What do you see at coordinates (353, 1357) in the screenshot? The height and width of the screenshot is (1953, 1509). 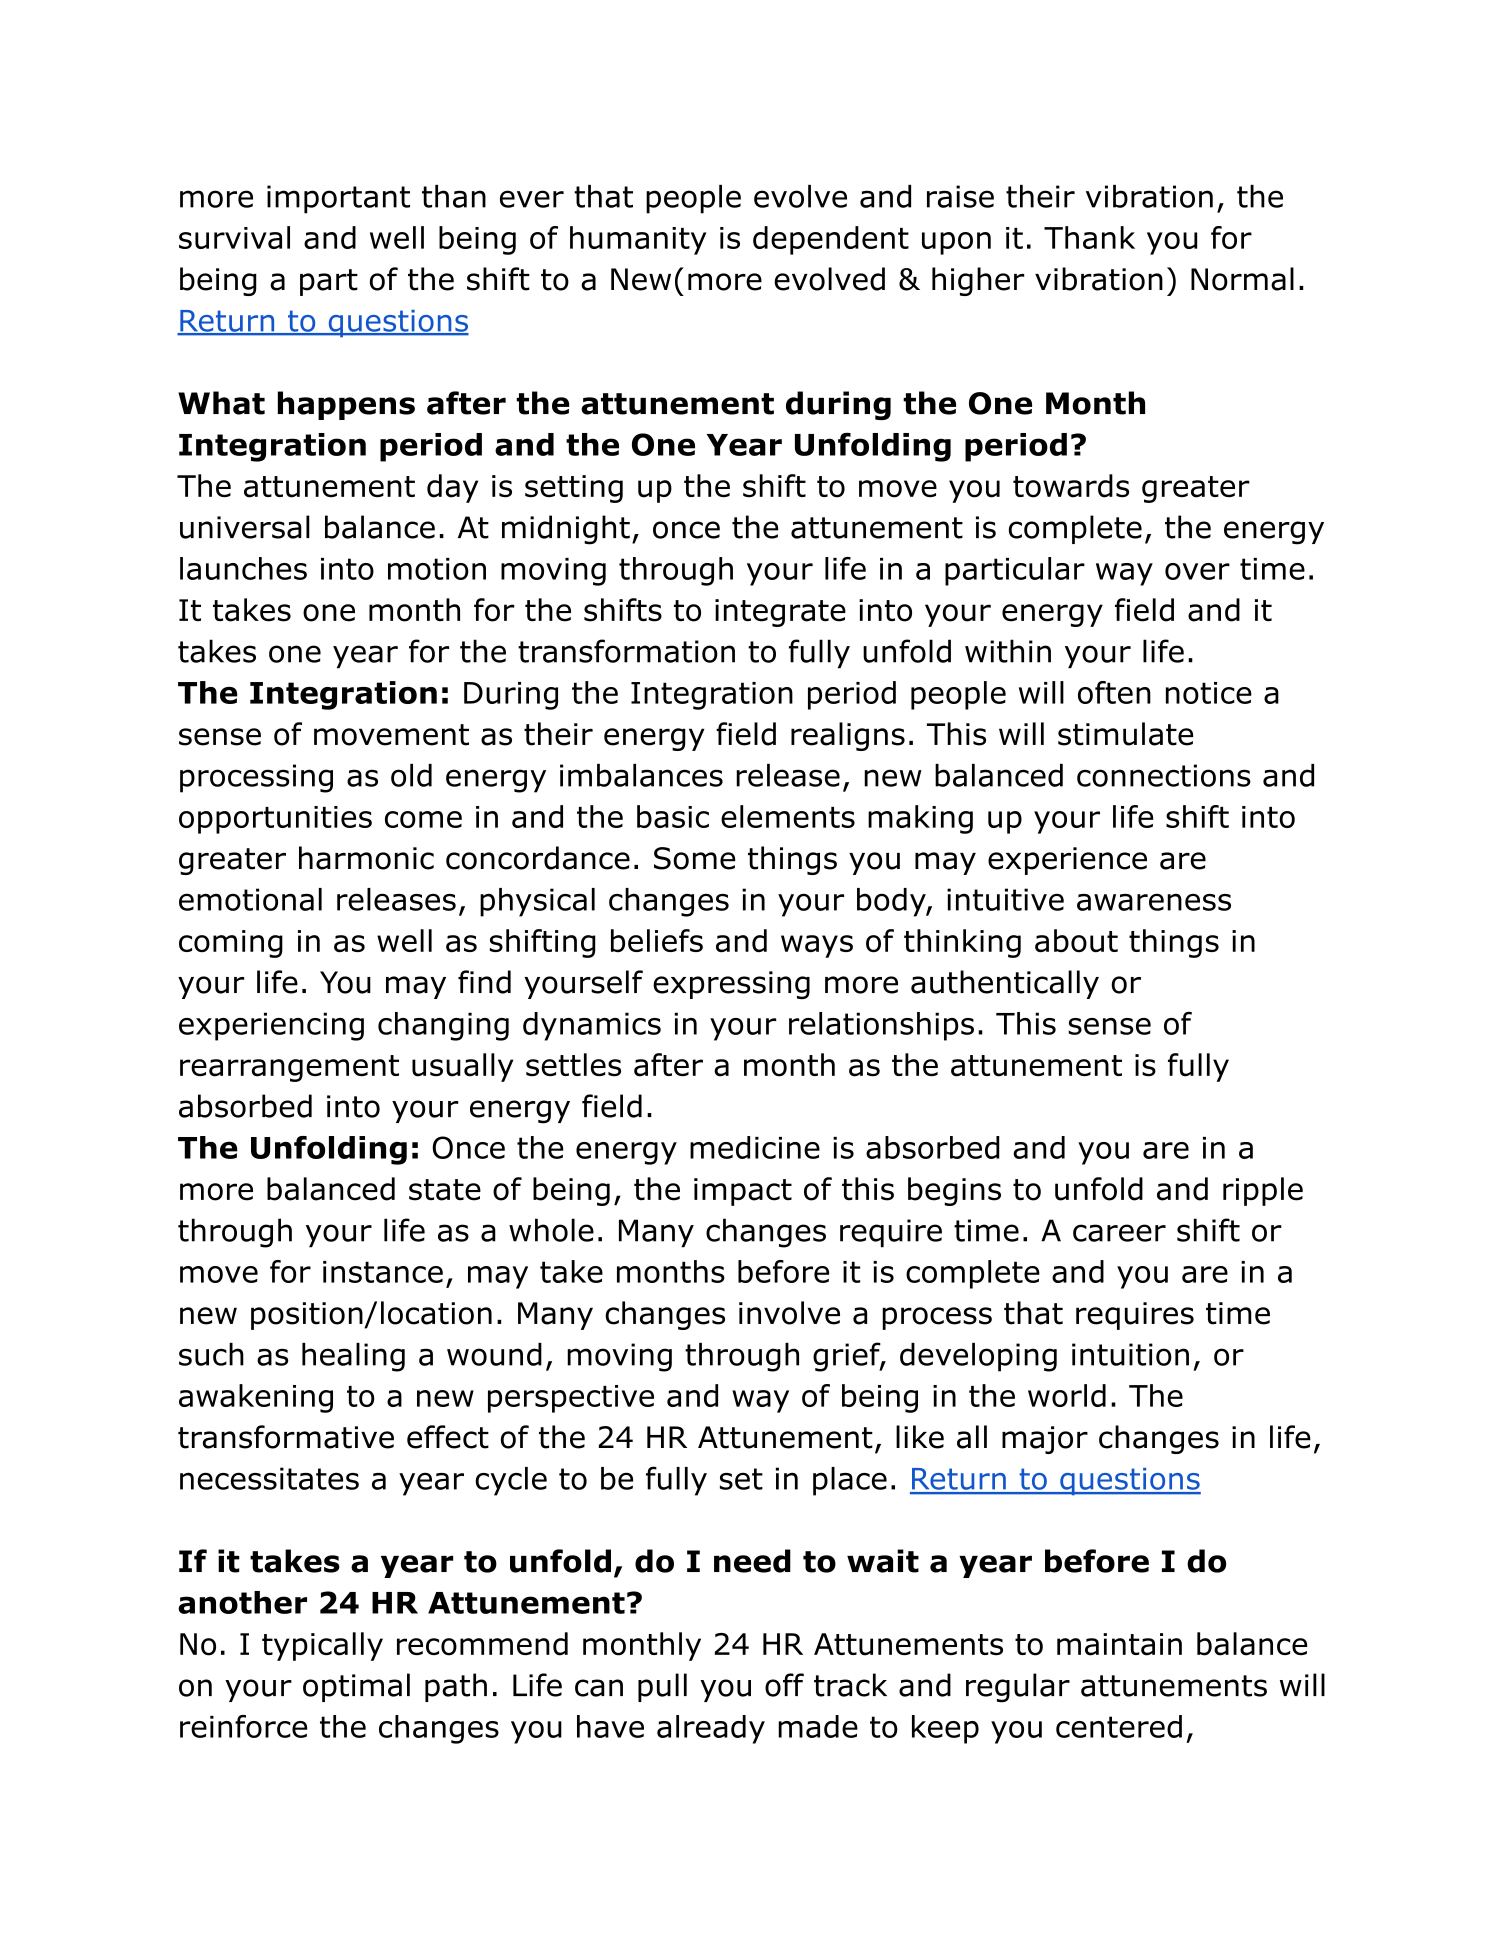 I see `healing` at bounding box center [353, 1357].
